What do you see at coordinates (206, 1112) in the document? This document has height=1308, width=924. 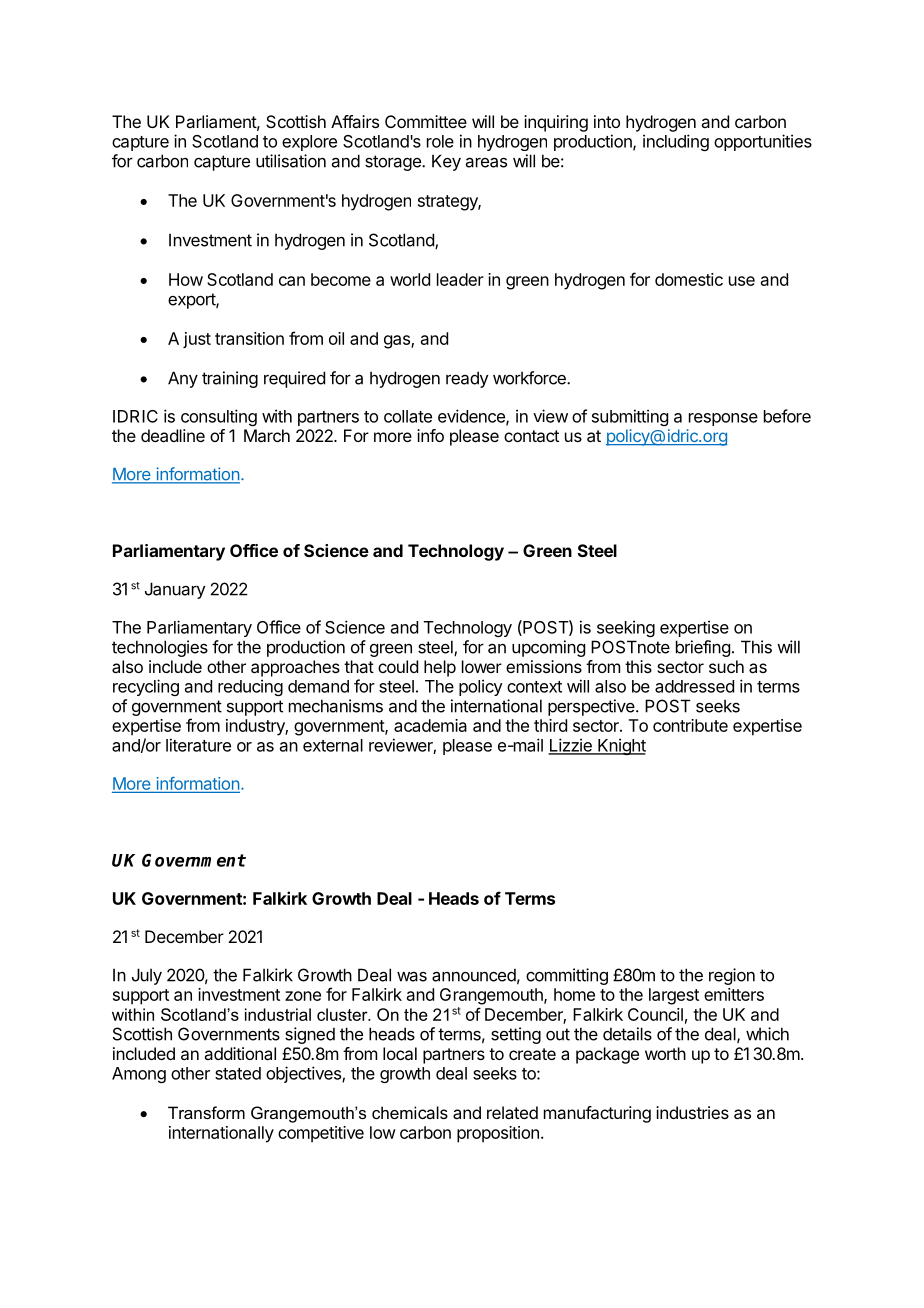 I see `Transform` at bounding box center [206, 1112].
